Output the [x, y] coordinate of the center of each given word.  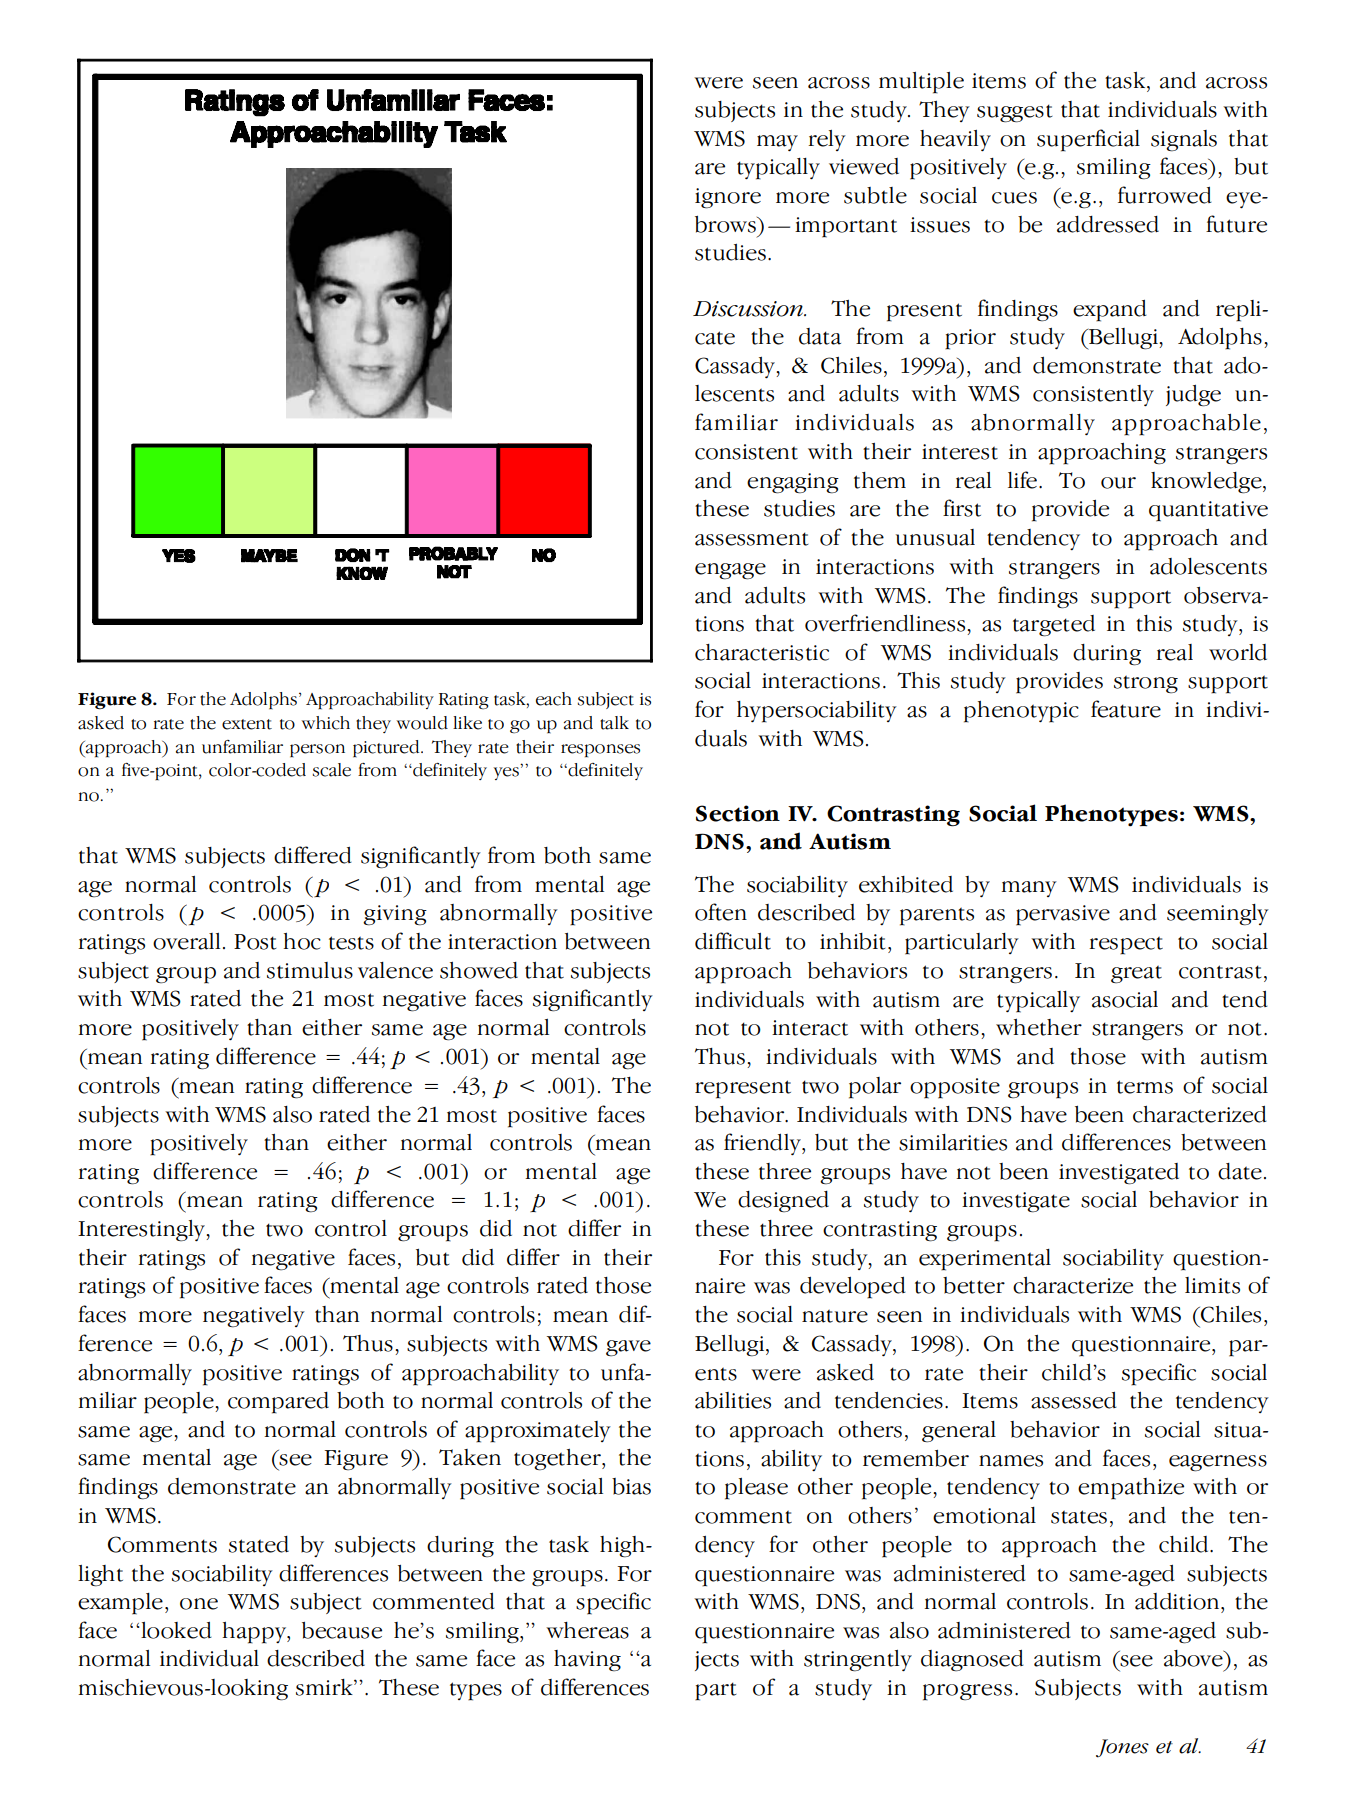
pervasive [1063, 915]
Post [255, 942]
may [777, 143]
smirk [325, 1687]
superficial [1088, 140]
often [721, 912]
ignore [728, 198]
